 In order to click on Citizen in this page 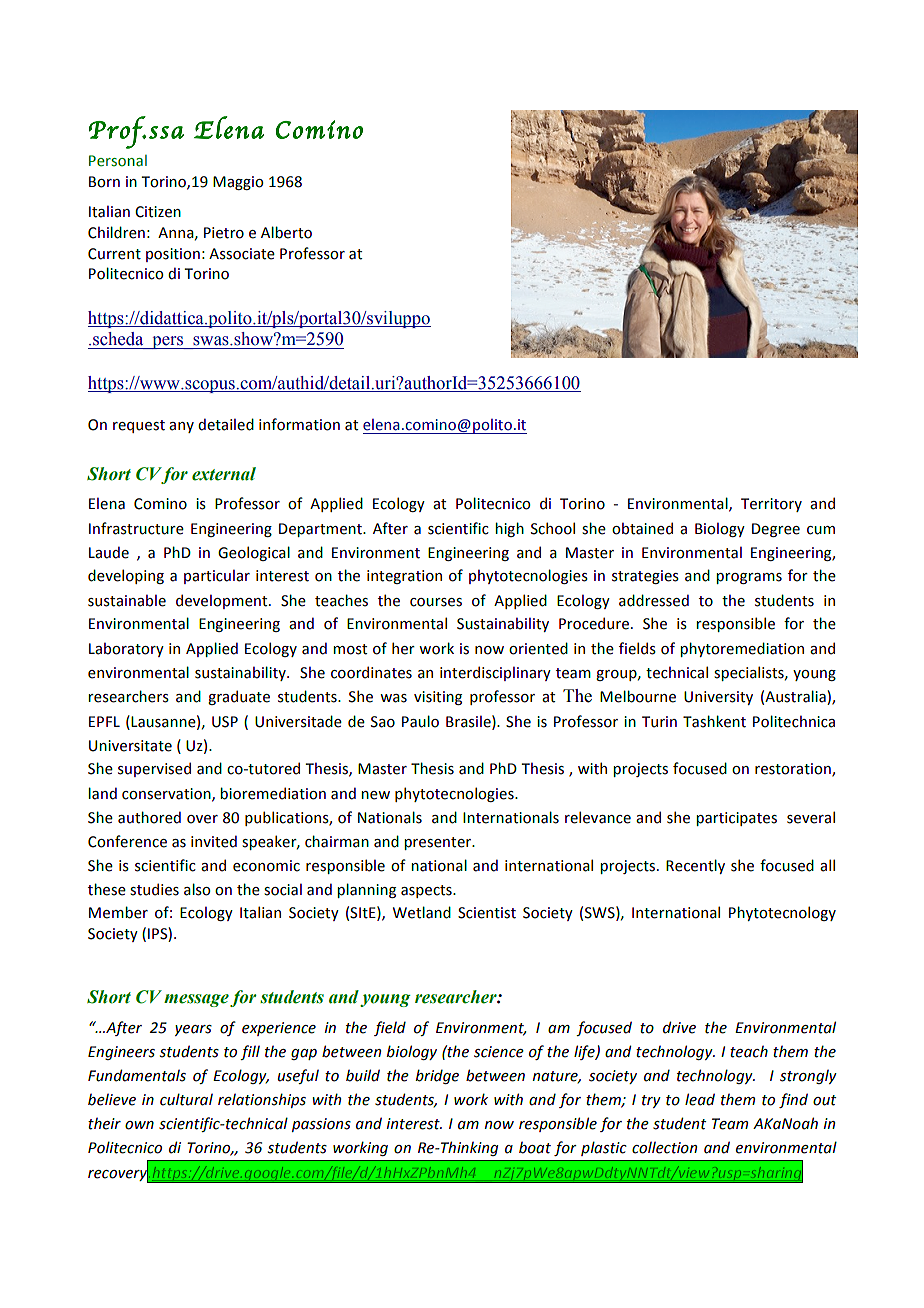, I will do `click(158, 212)`.
